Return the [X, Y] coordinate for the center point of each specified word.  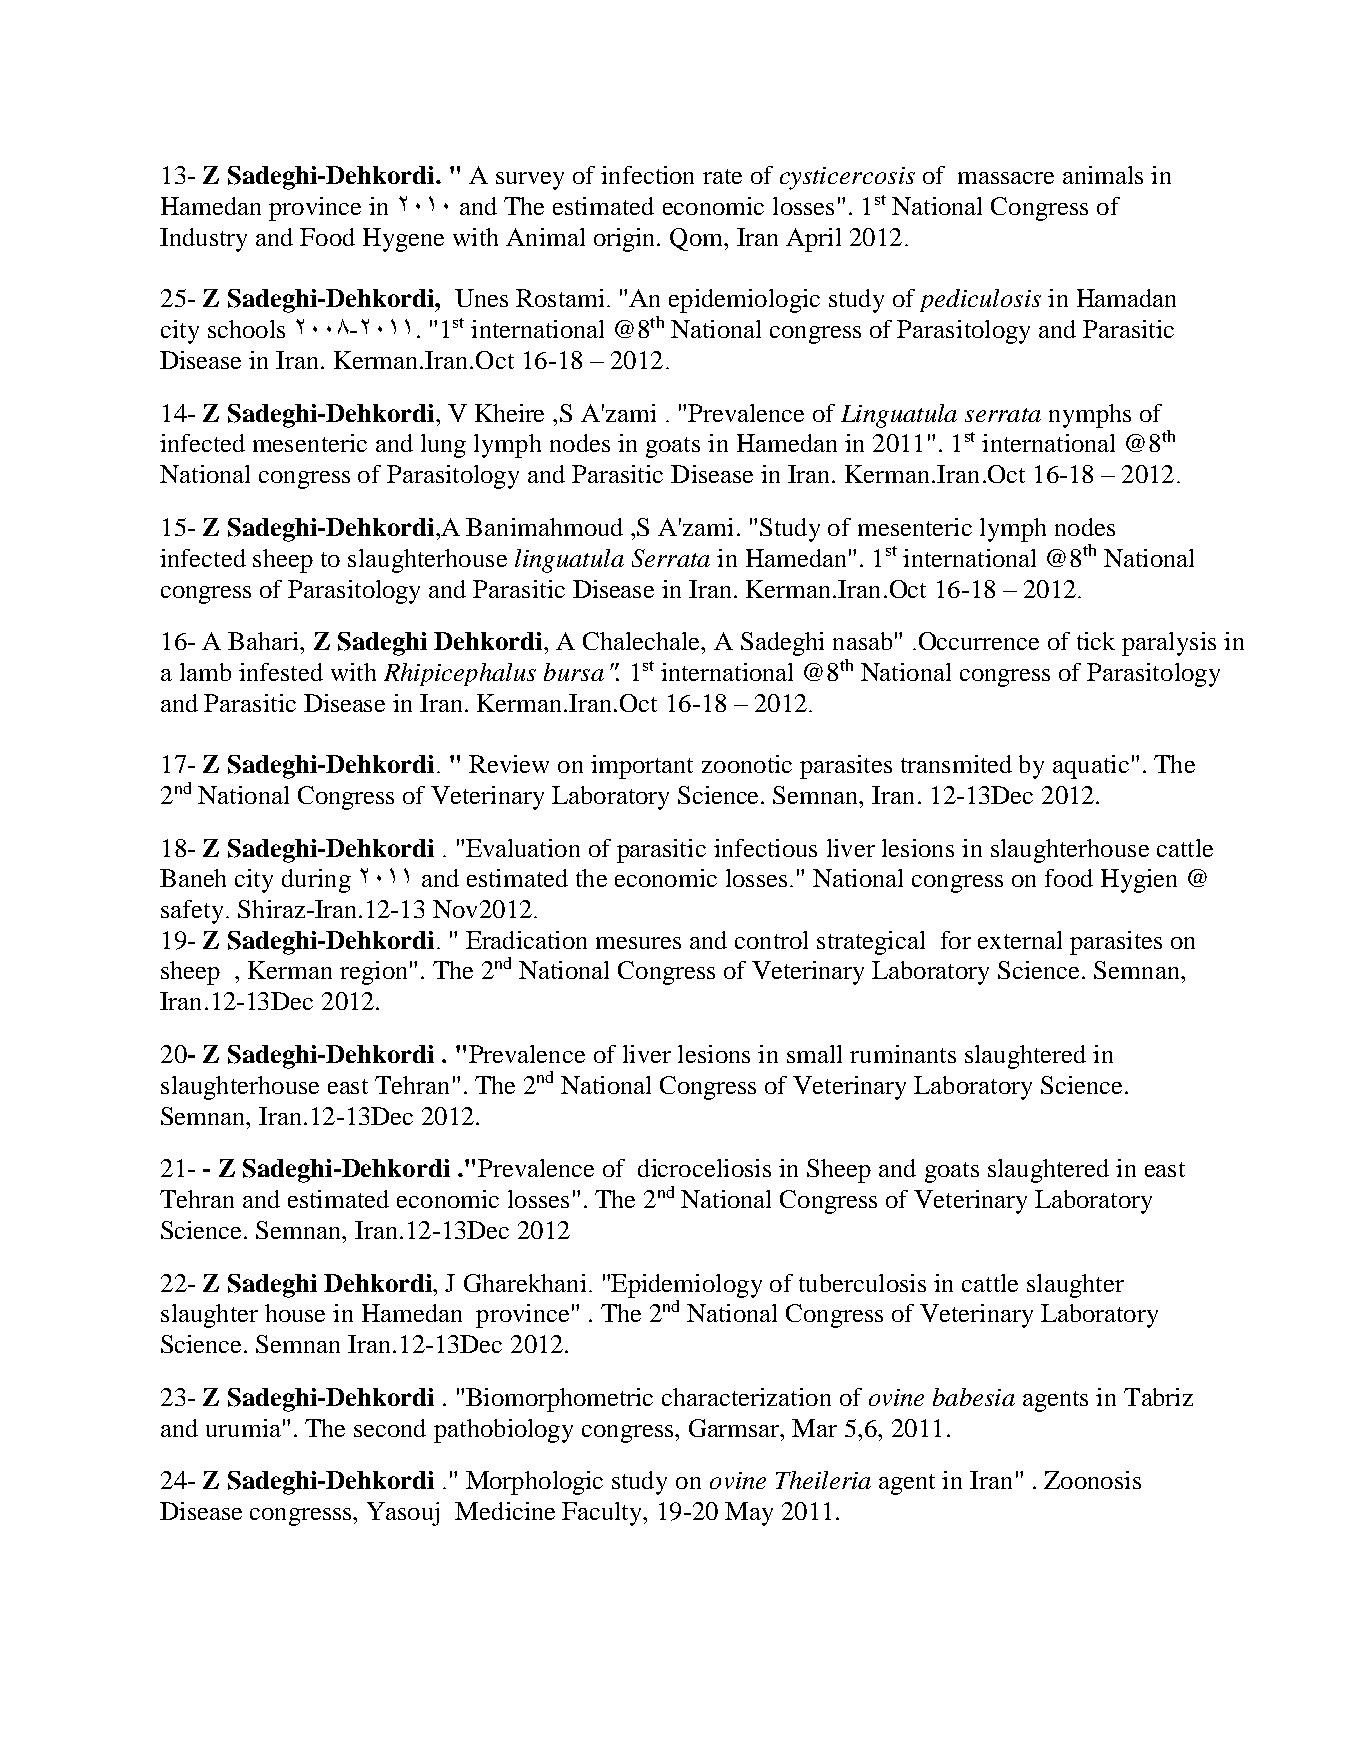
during [316, 881]
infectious [765, 848]
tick [1096, 641]
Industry [203, 240]
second [390, 1428]
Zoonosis [1092, 1480]
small [814, 1054]
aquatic [1091, 767]
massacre [1006, 178]
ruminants [903, 1054]
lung [443, 446]
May [749, 1514]
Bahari [264, 641]
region [373, 973]
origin [626, 240]
